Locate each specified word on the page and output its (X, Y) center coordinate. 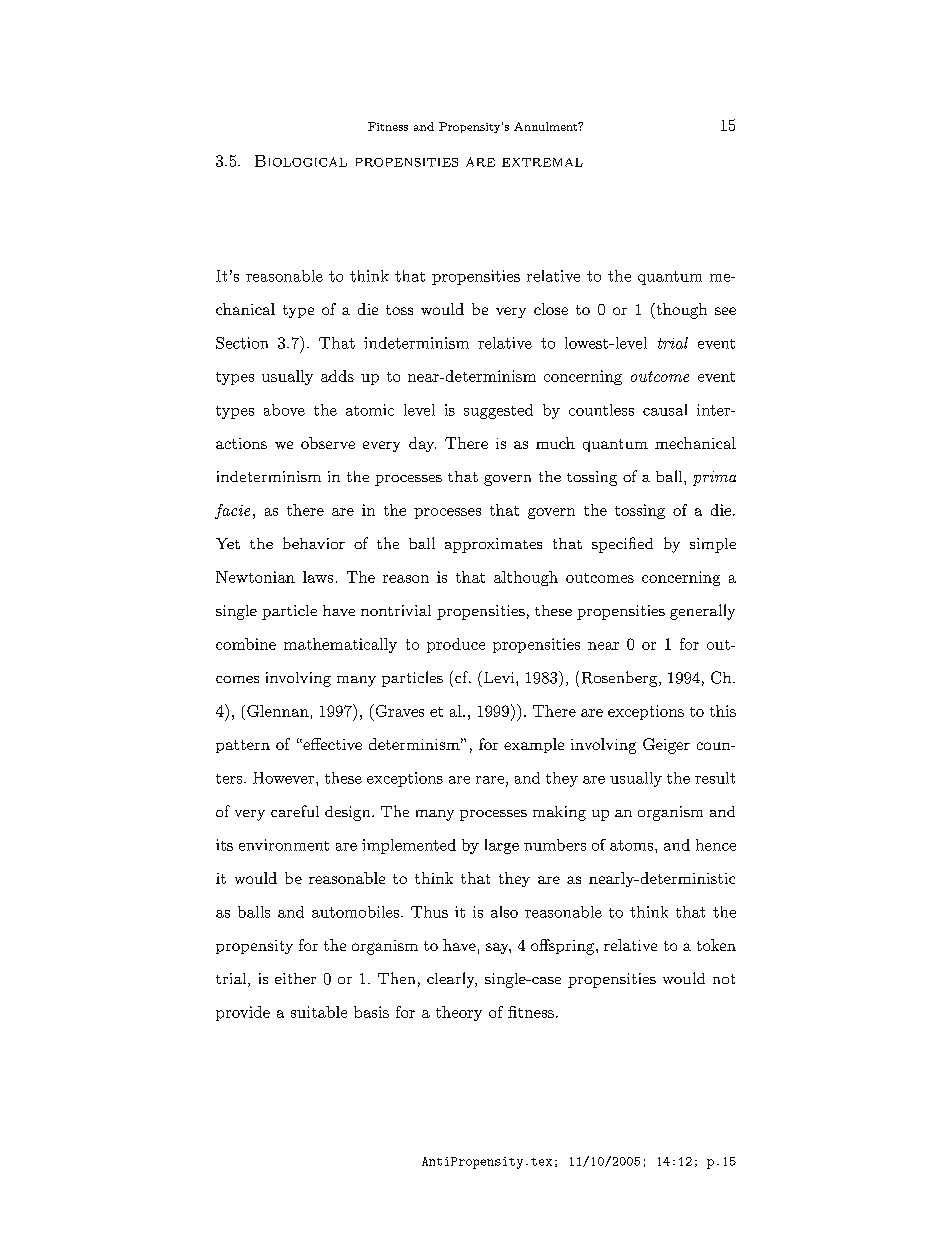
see (725, 311)
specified (622, 545)
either (295, 978)
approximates (493, 545)
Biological (301, 161)
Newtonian (255, 577)
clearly (452, 980)
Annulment (547, 126)
